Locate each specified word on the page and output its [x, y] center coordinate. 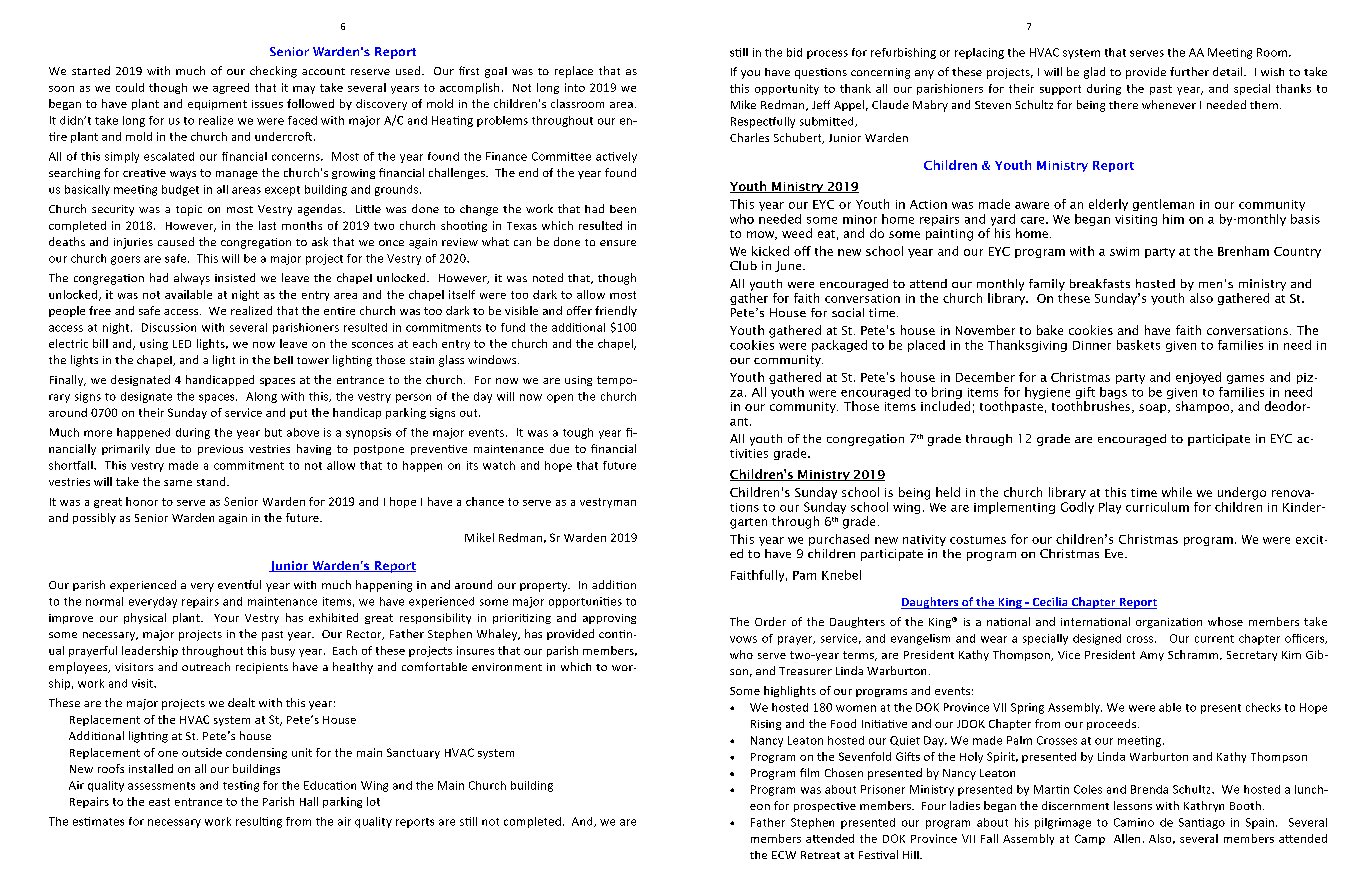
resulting [259, 822]
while [1177, 492]
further [1189, 71]
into [575, 87]
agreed [231, 88]
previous [220, 450]
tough [578, 433]
